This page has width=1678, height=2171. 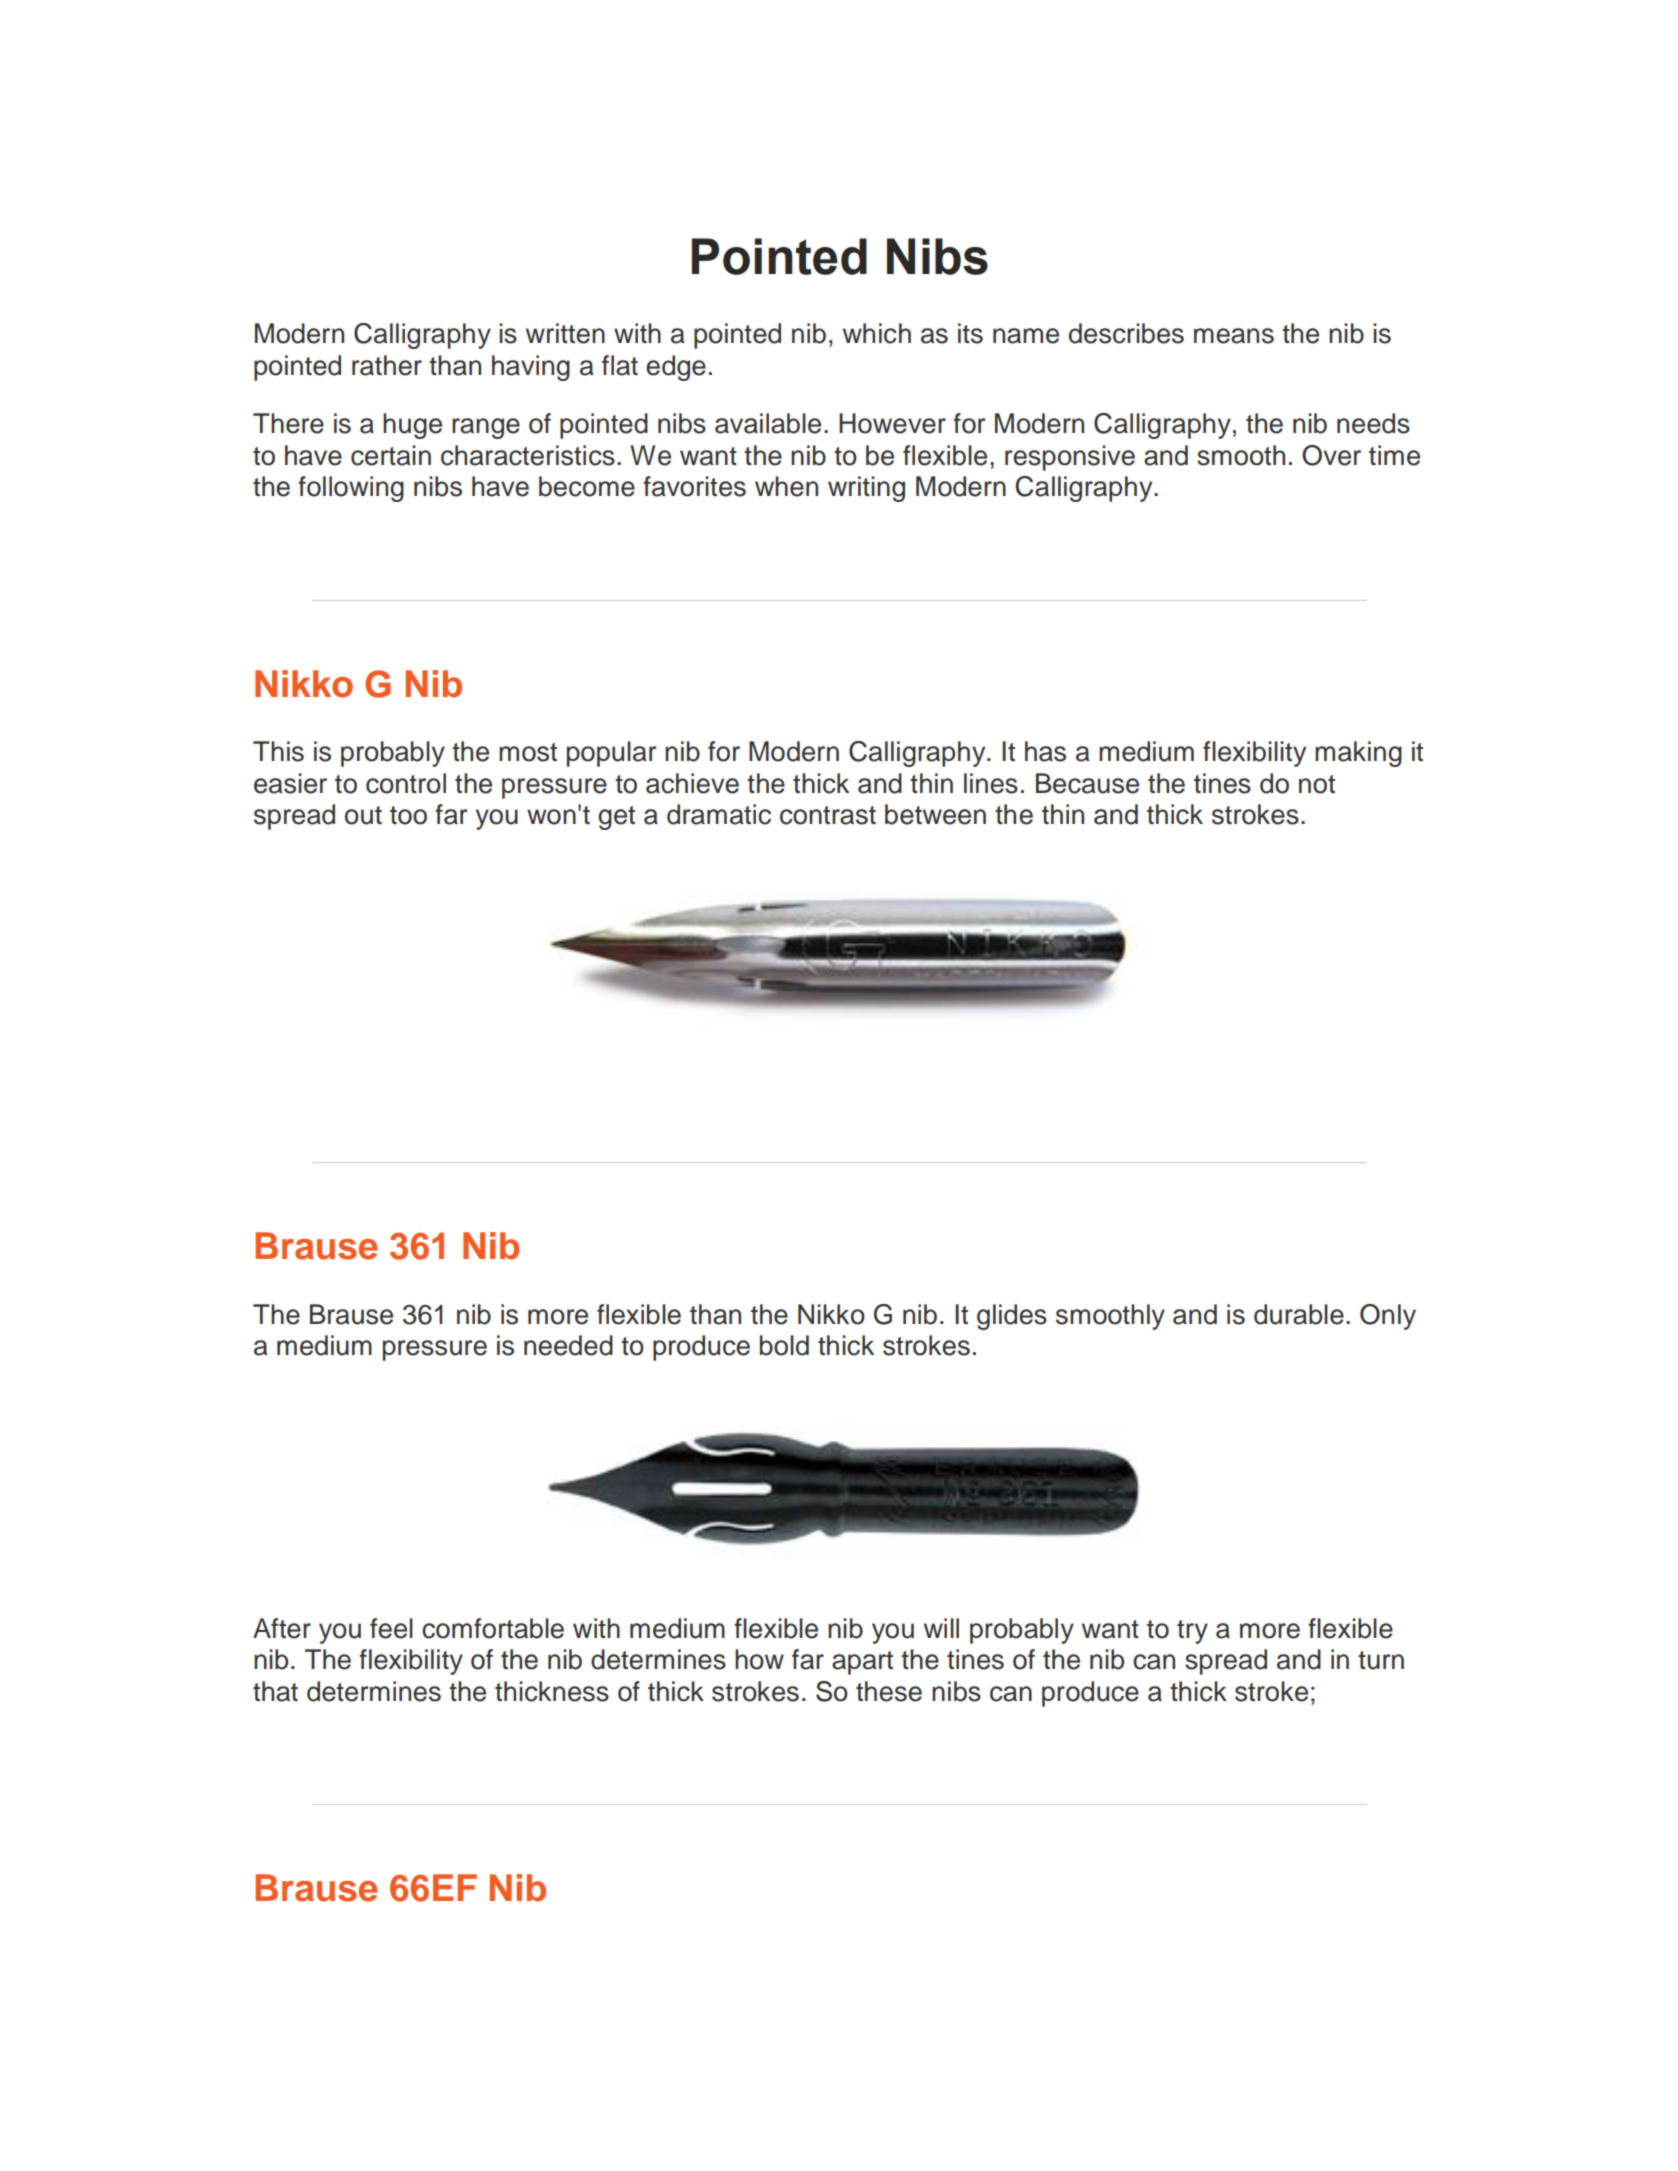 What do you see at coordinates (391, 1628) in the page?
I see `feel` at bounding box center [391, 1628].
